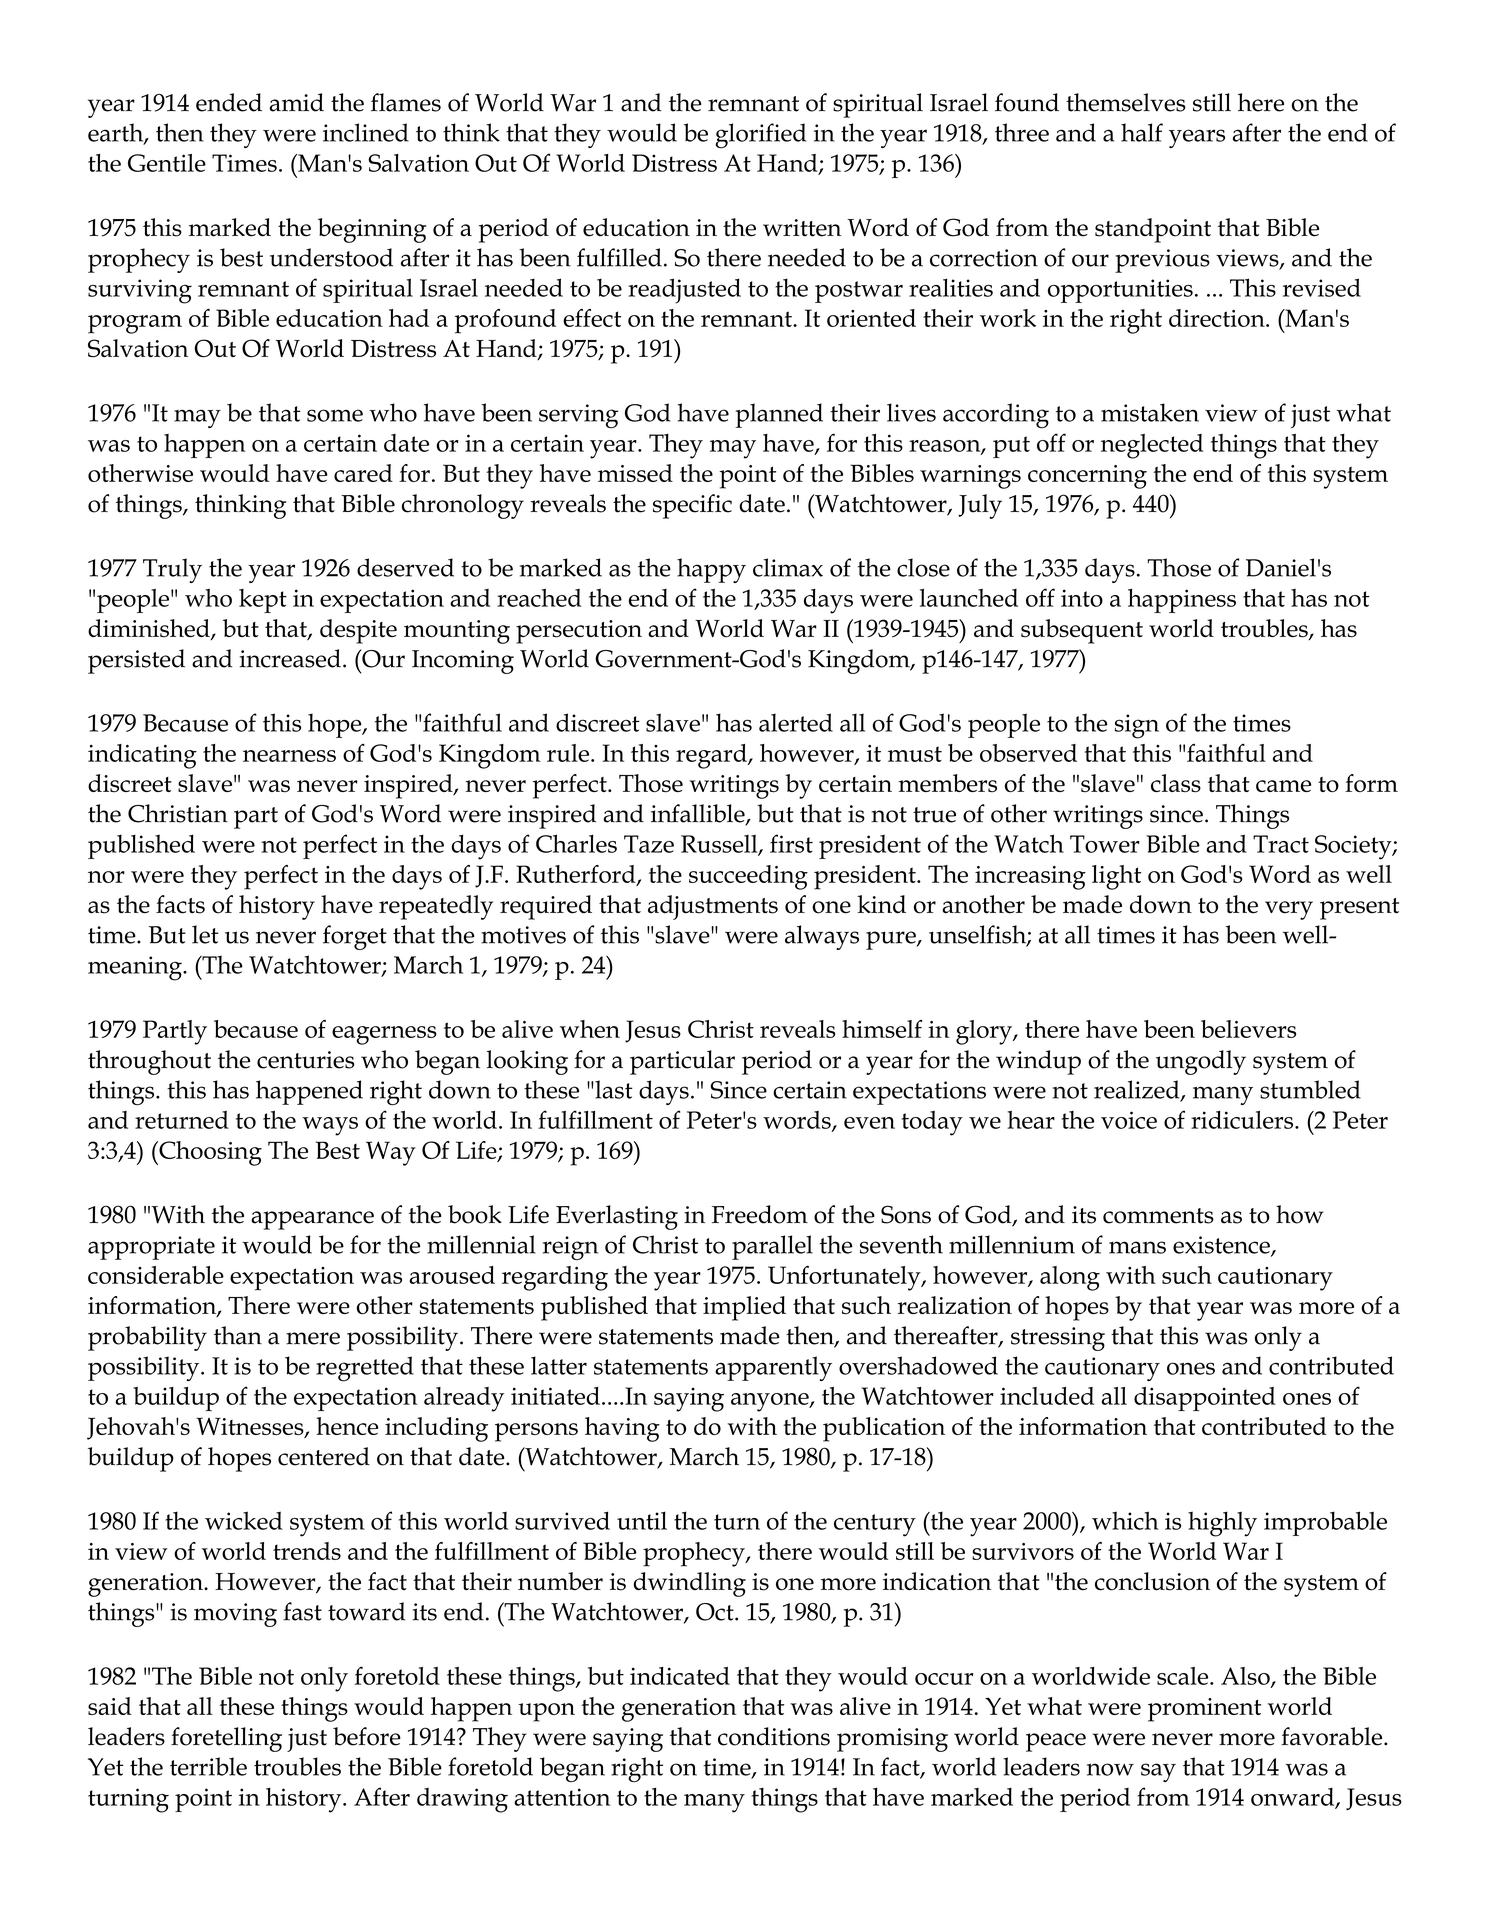 The image size is (1490, 1928). What do you see at coordinates (1142, 132) in the screenshot?
I see `half` at bounding box center [1142, 132].
